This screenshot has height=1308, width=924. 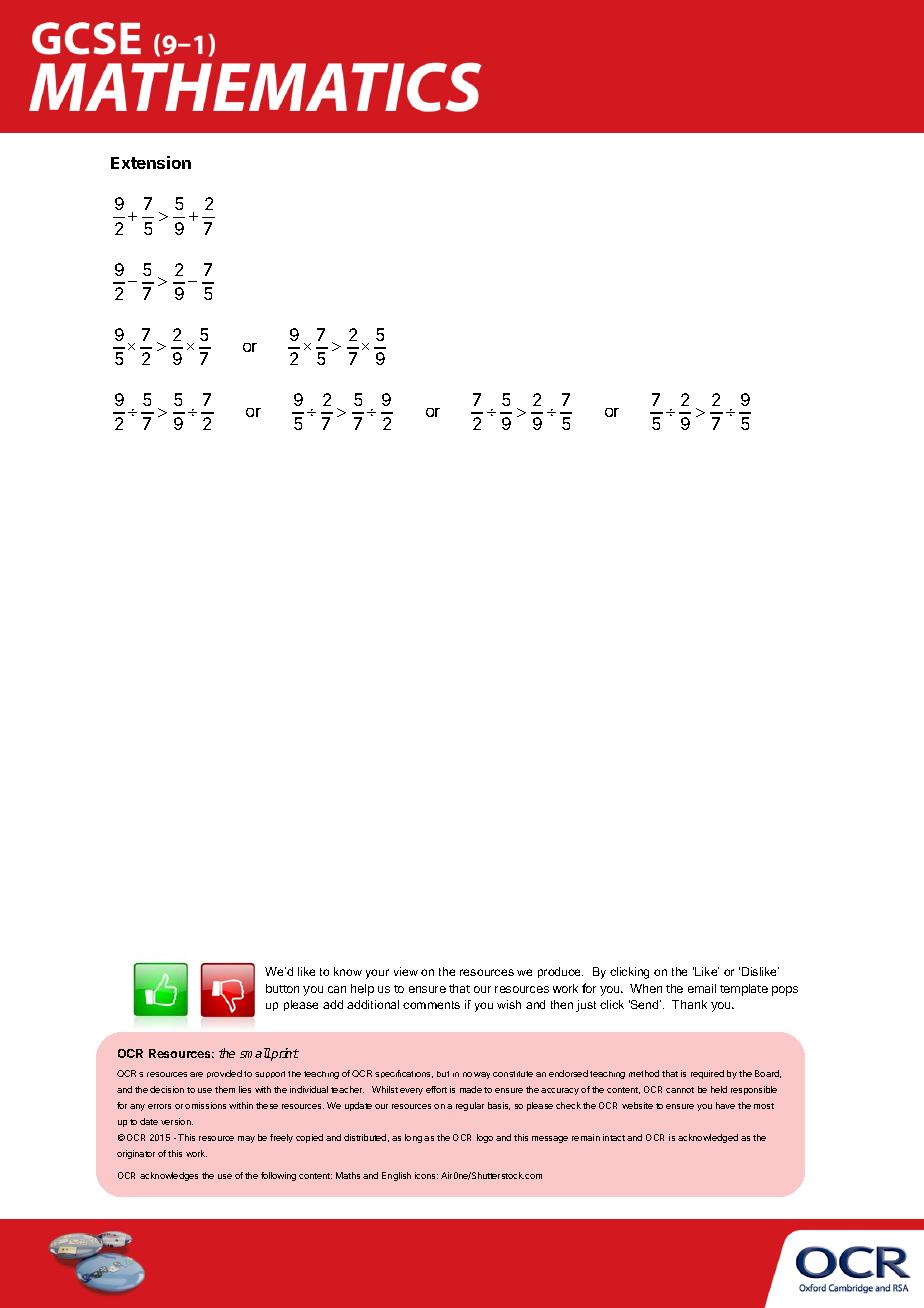 What do you see at coordinates (246, 1139) in the screenshot?
I see `may` at bounding box center [246, 1139].
